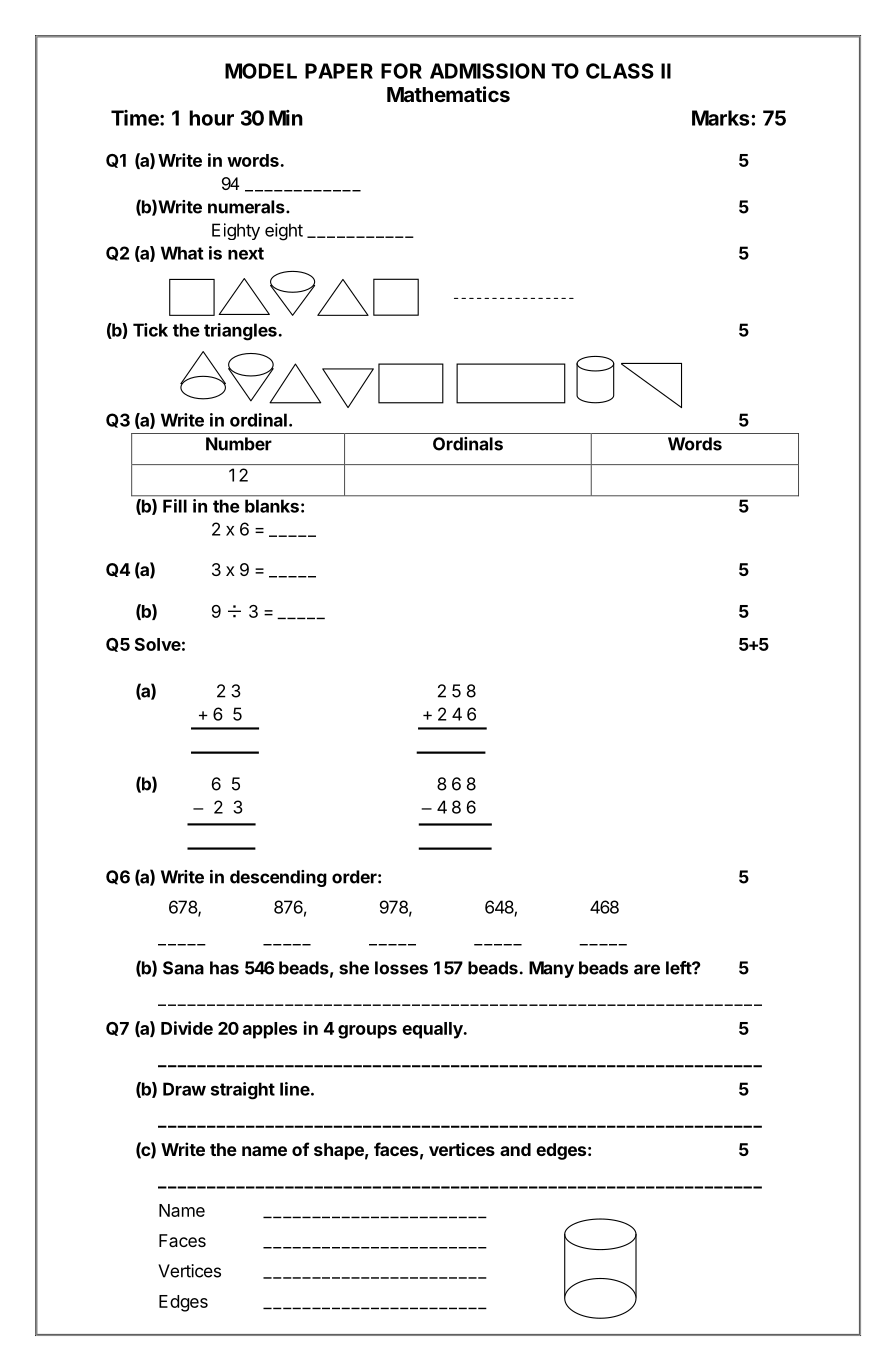 The height and width of the screenshot is (1371, 896). Describe the element at coordinates (515, 1149) in the screenshot. I see `and` at that location.
